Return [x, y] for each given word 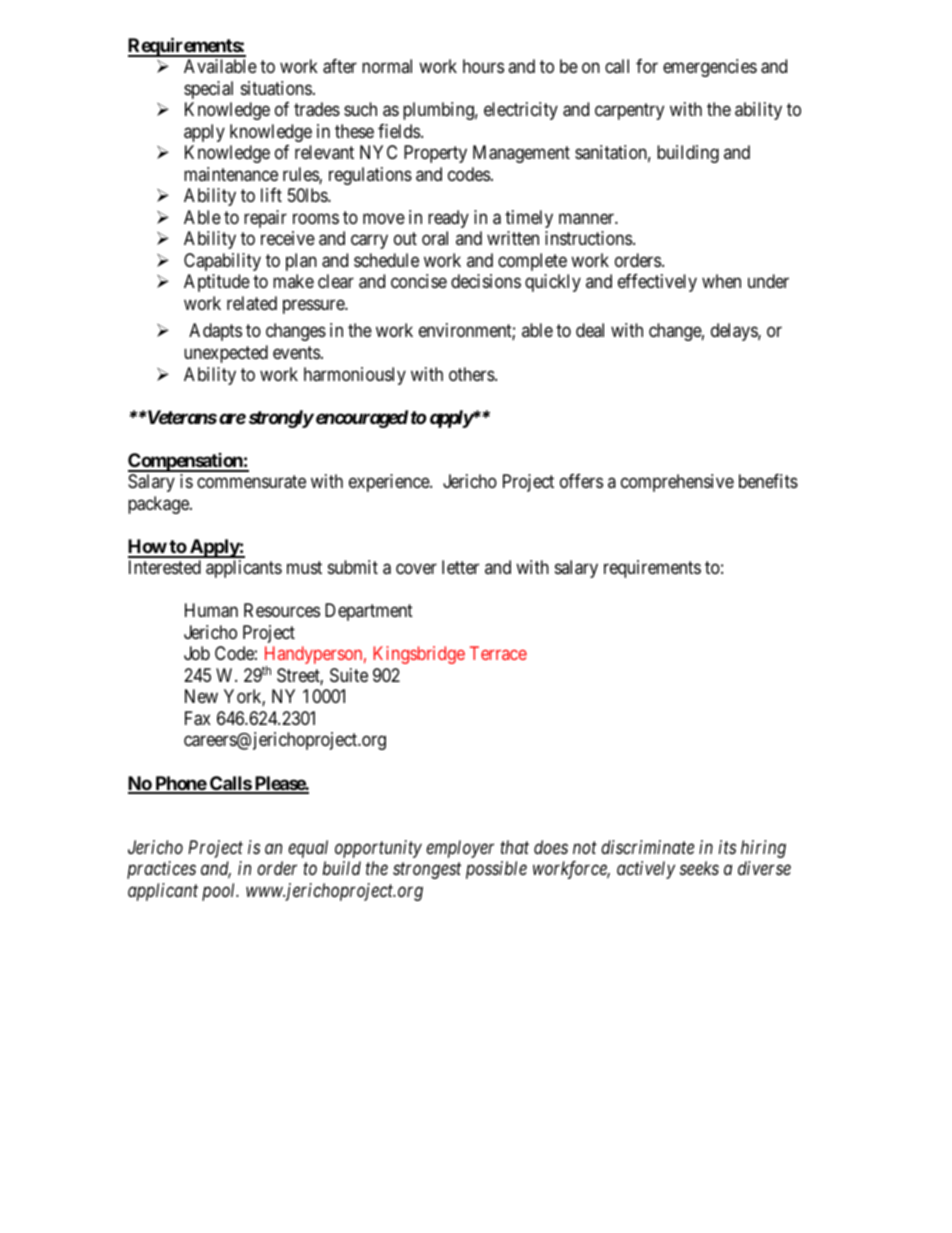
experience [390, 483]
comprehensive [677, 483]
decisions [486, 281]
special [208, 90]
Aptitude [217, 283]
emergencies [710, 68]
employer [460, 849]
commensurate [251, 482]
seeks [699, 868]
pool [220, 892]
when [721, 281]
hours [483, 66]
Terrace [498, 653]
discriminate [647, 847]
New [201, 696]
